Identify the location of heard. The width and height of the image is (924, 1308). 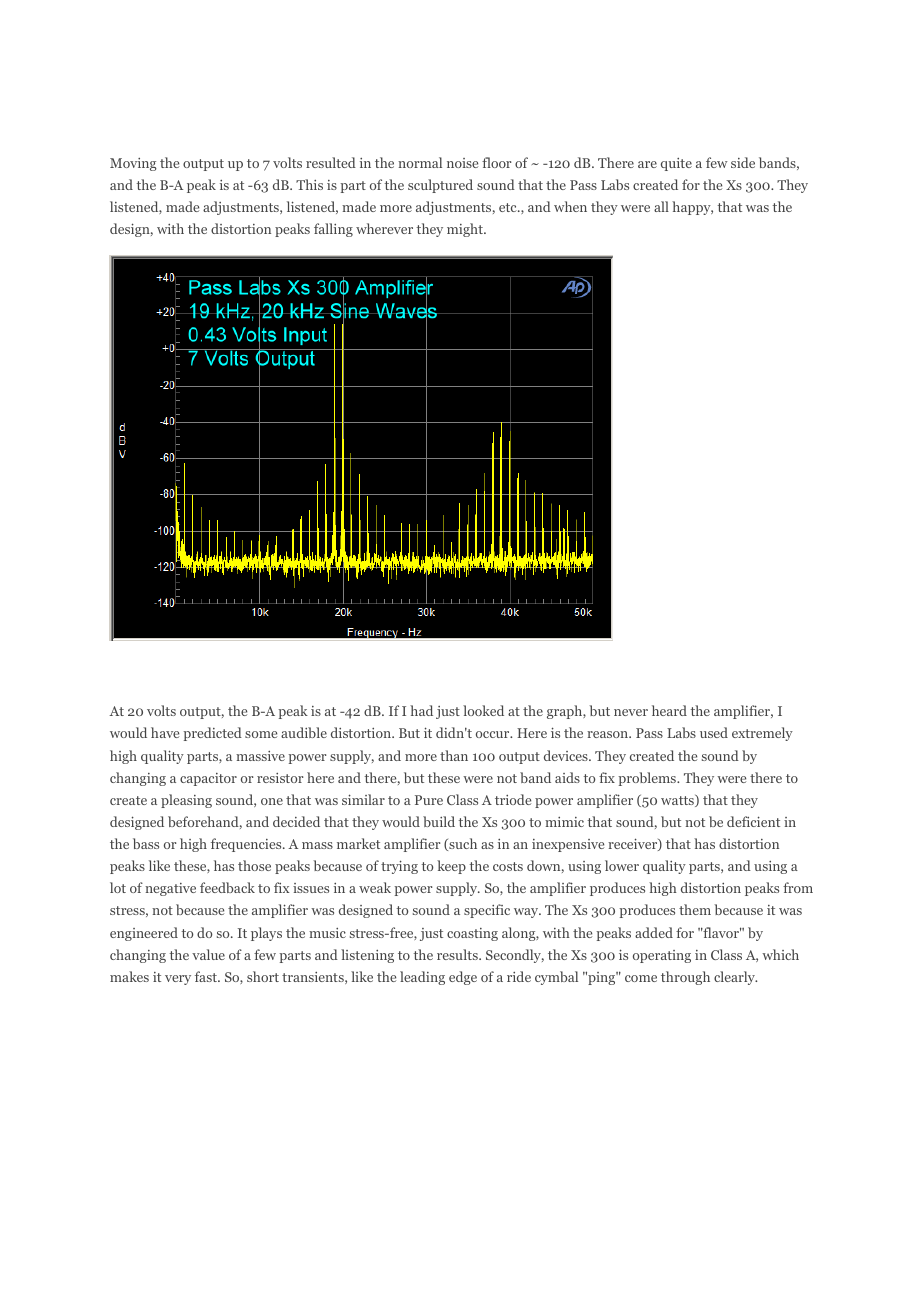
(669, 710).
